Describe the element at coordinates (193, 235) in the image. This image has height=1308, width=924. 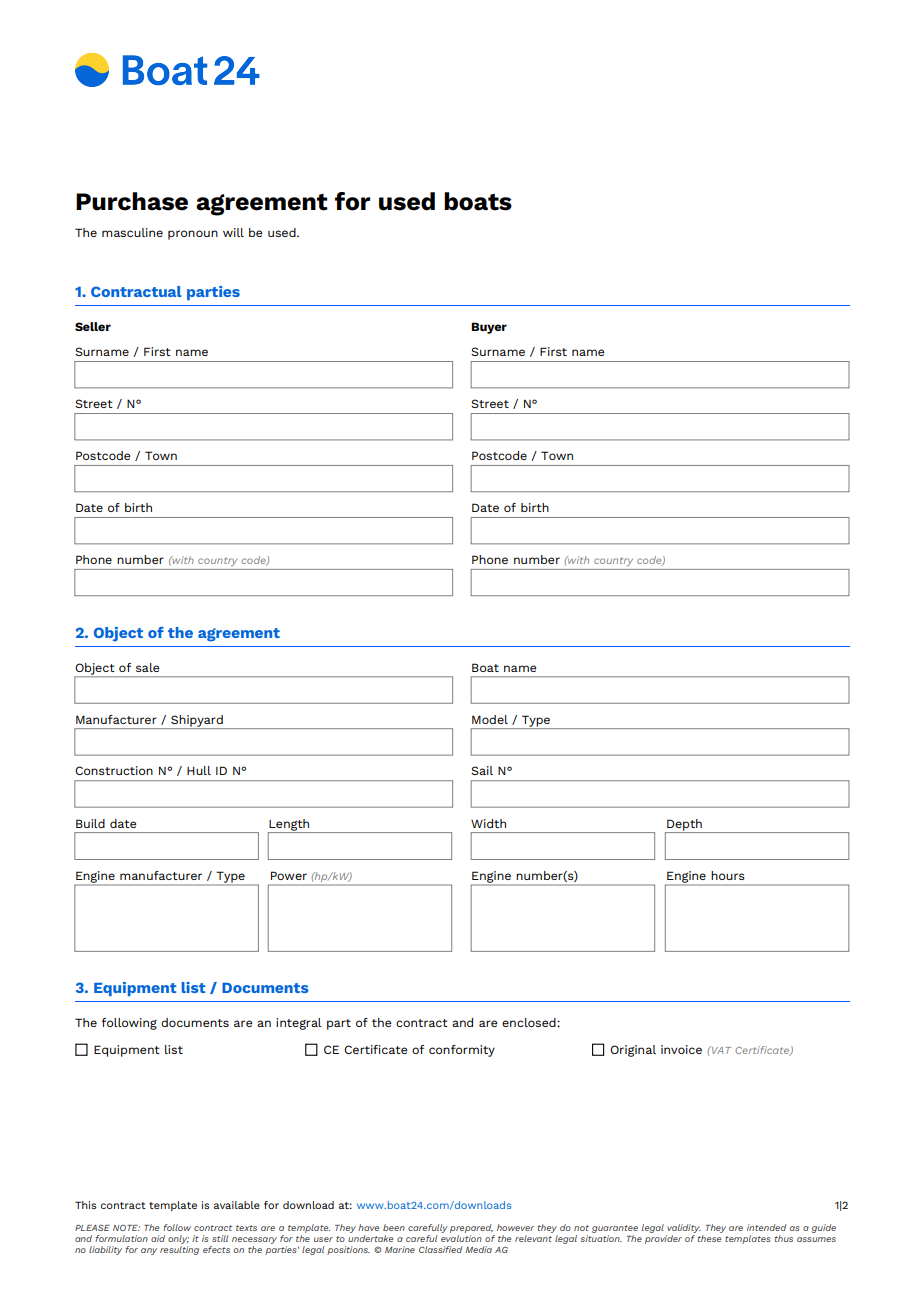
I see `pronoun` at that location.
